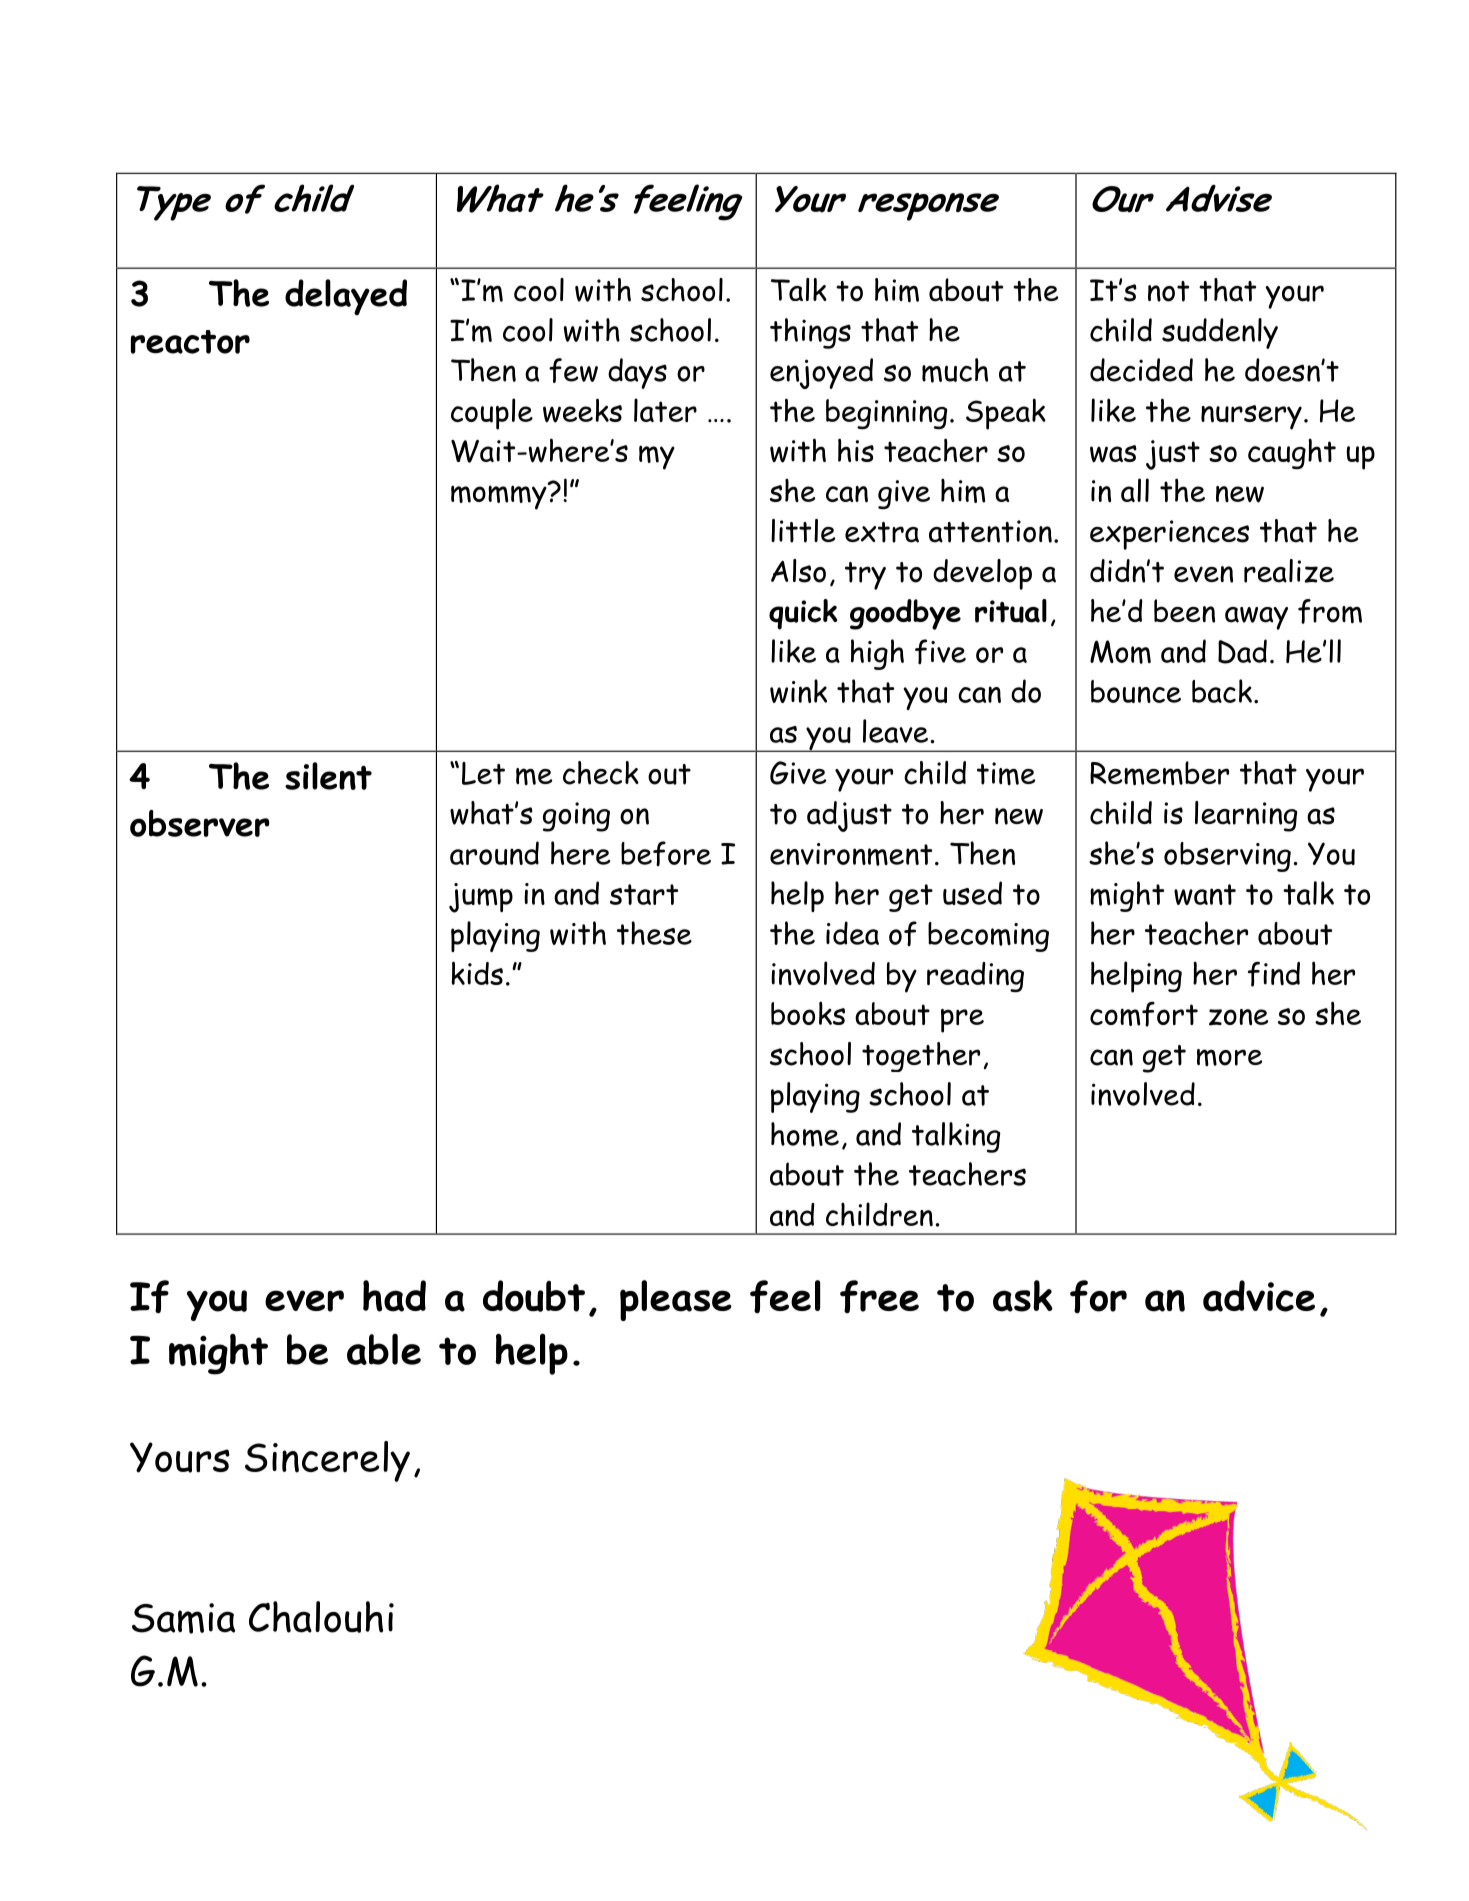 The image size is (1469, 1901). I want to click on silent, so click(328, 776).
